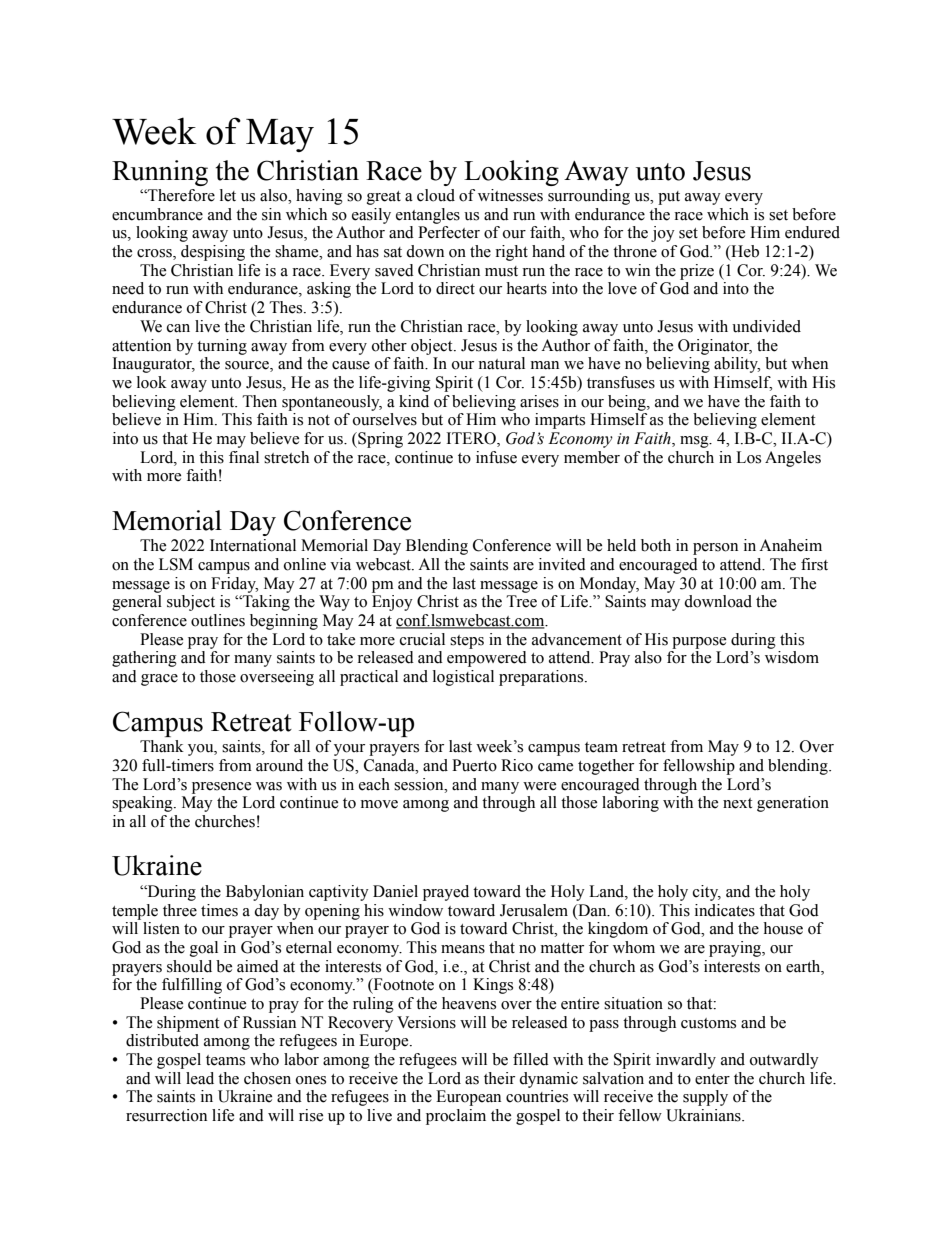  I want to click on infuse, so click(496, 457).
